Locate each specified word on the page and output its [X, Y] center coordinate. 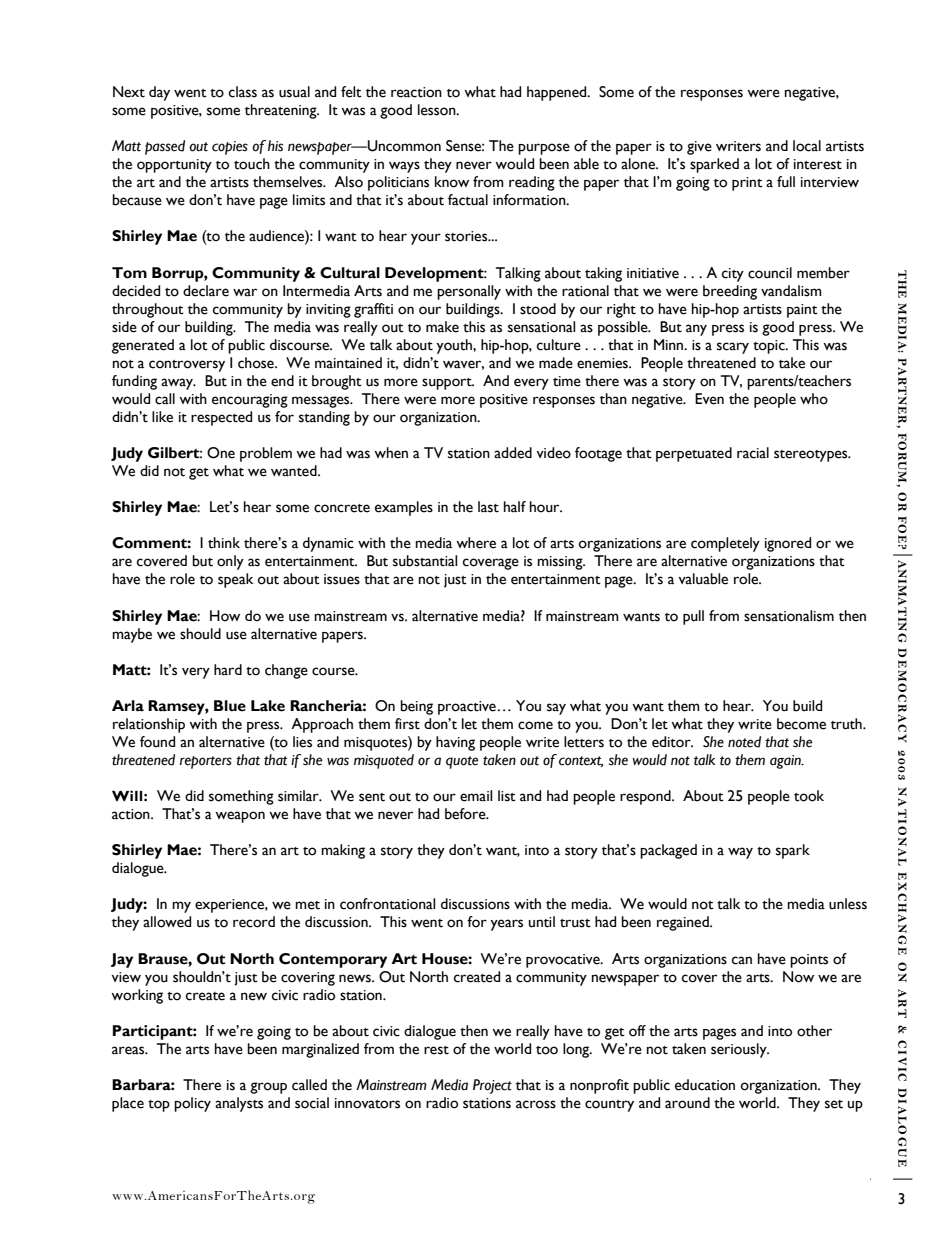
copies [230, 148]
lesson [438, 110]
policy [192, 1104]
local [807, 146]
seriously [740, 1050]
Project [492, 1086]
